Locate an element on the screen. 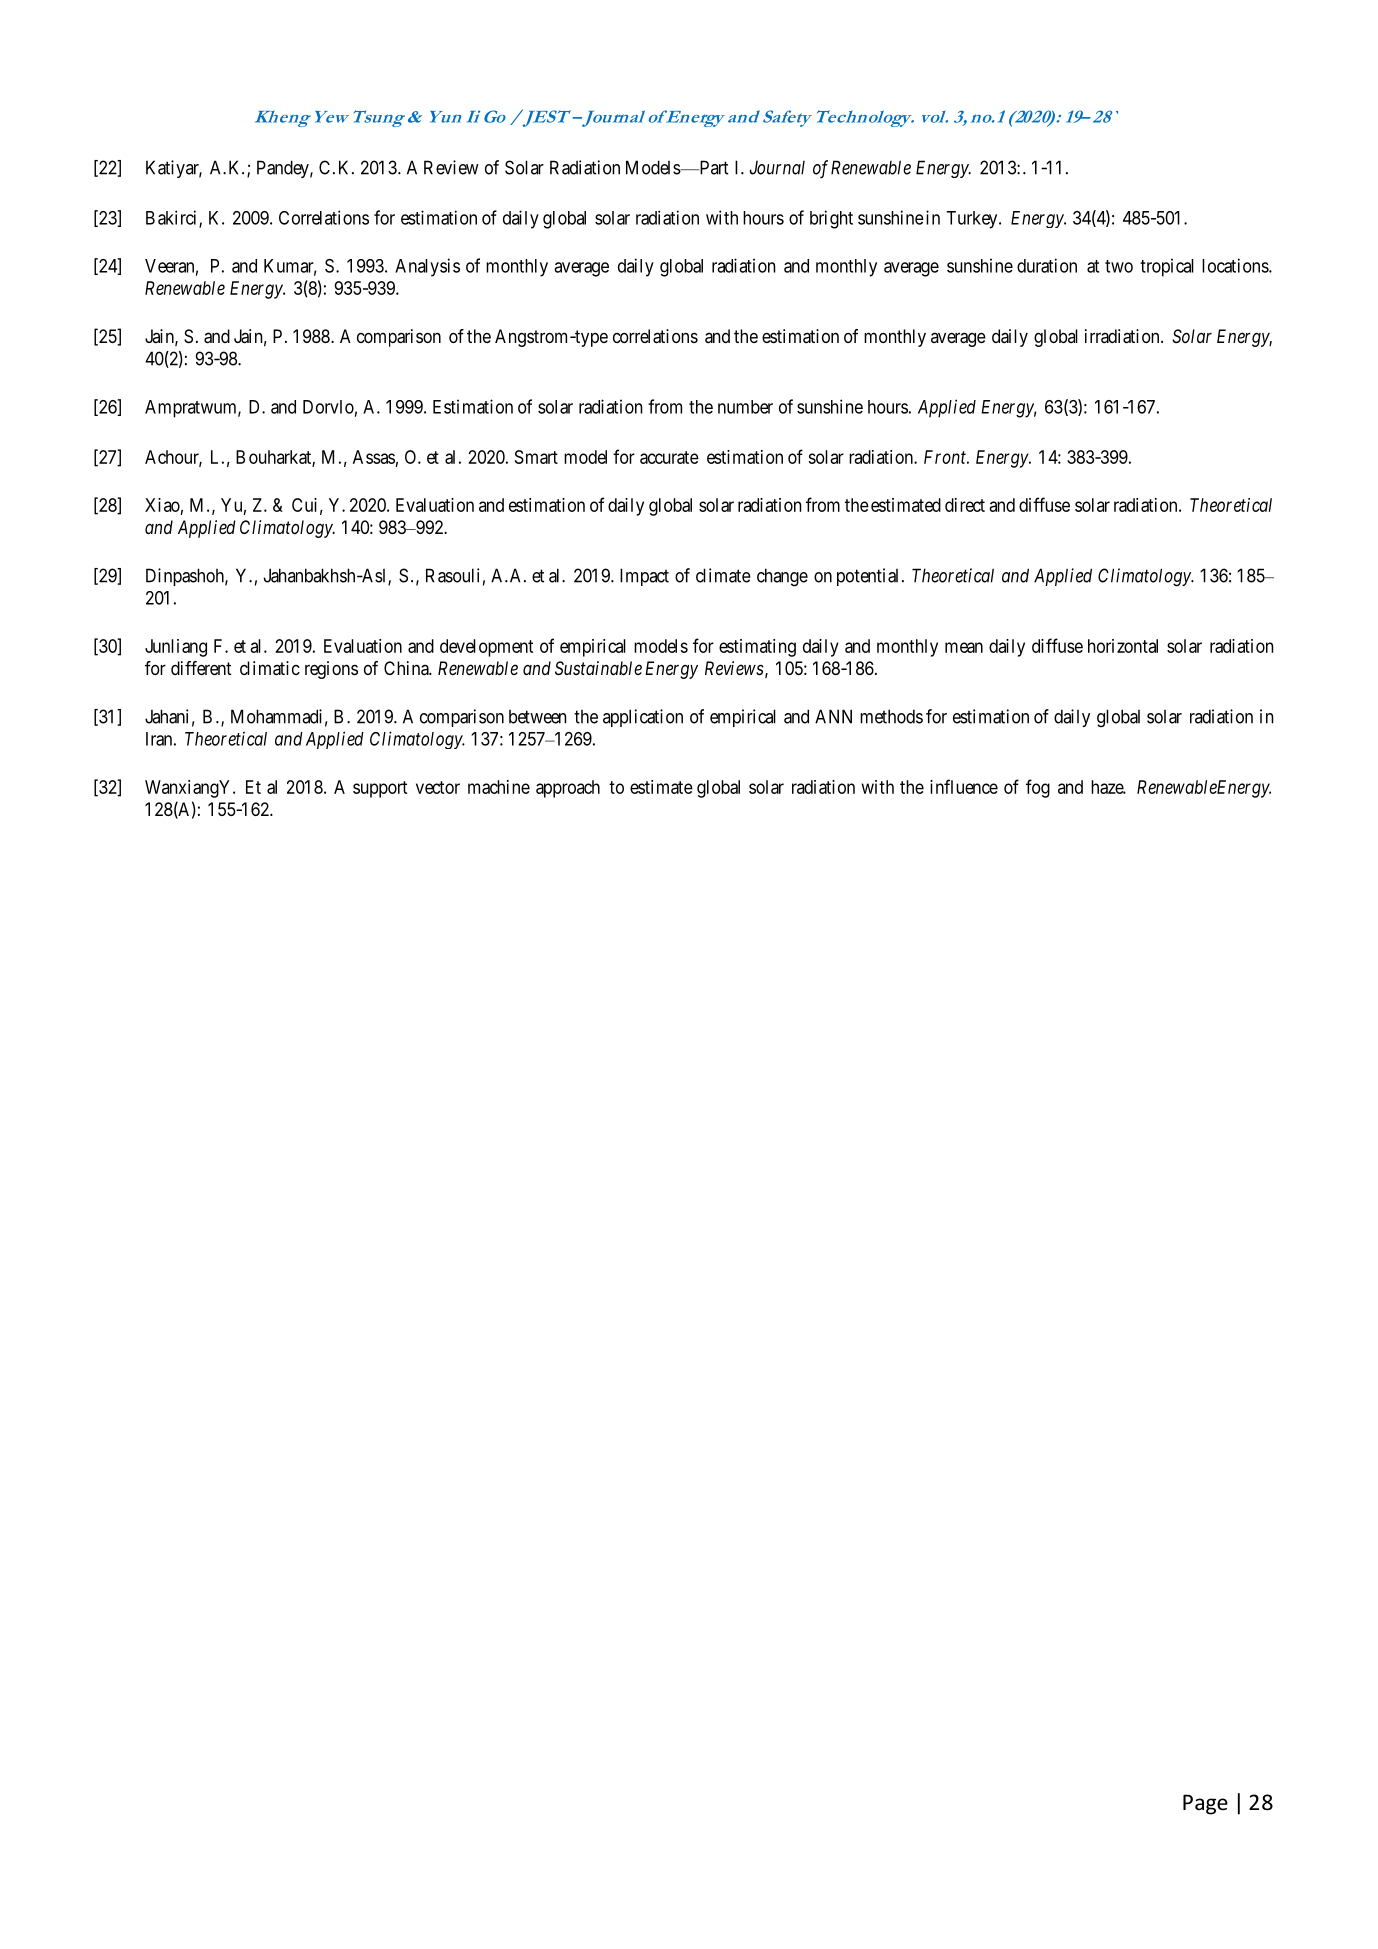 The width and height of the screenshot is (1378, 1949). bright is located at coordinates (831, 219).
